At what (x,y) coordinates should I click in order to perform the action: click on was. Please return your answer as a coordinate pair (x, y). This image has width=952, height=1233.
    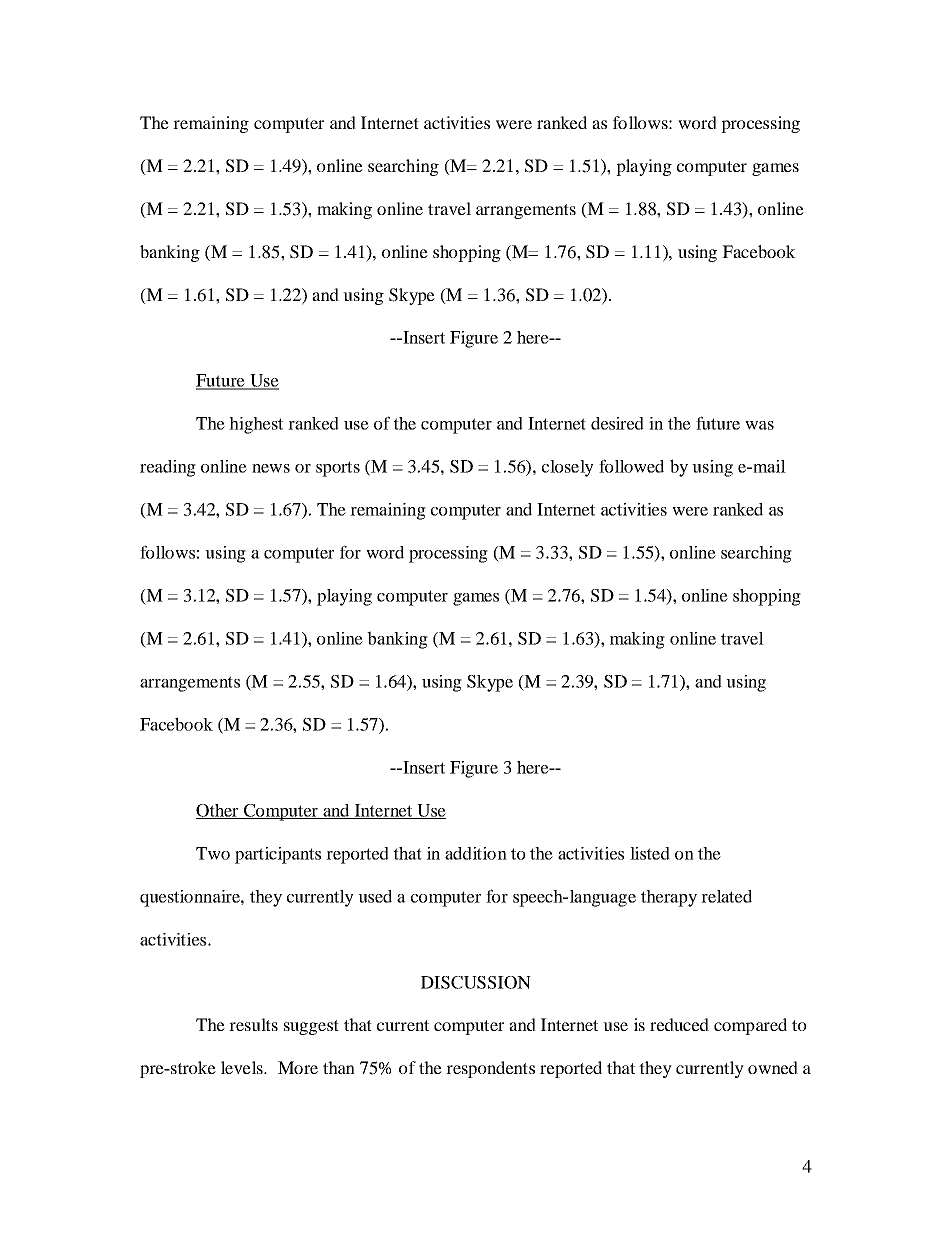
    Looking at the image, I should click on (759, 425).
